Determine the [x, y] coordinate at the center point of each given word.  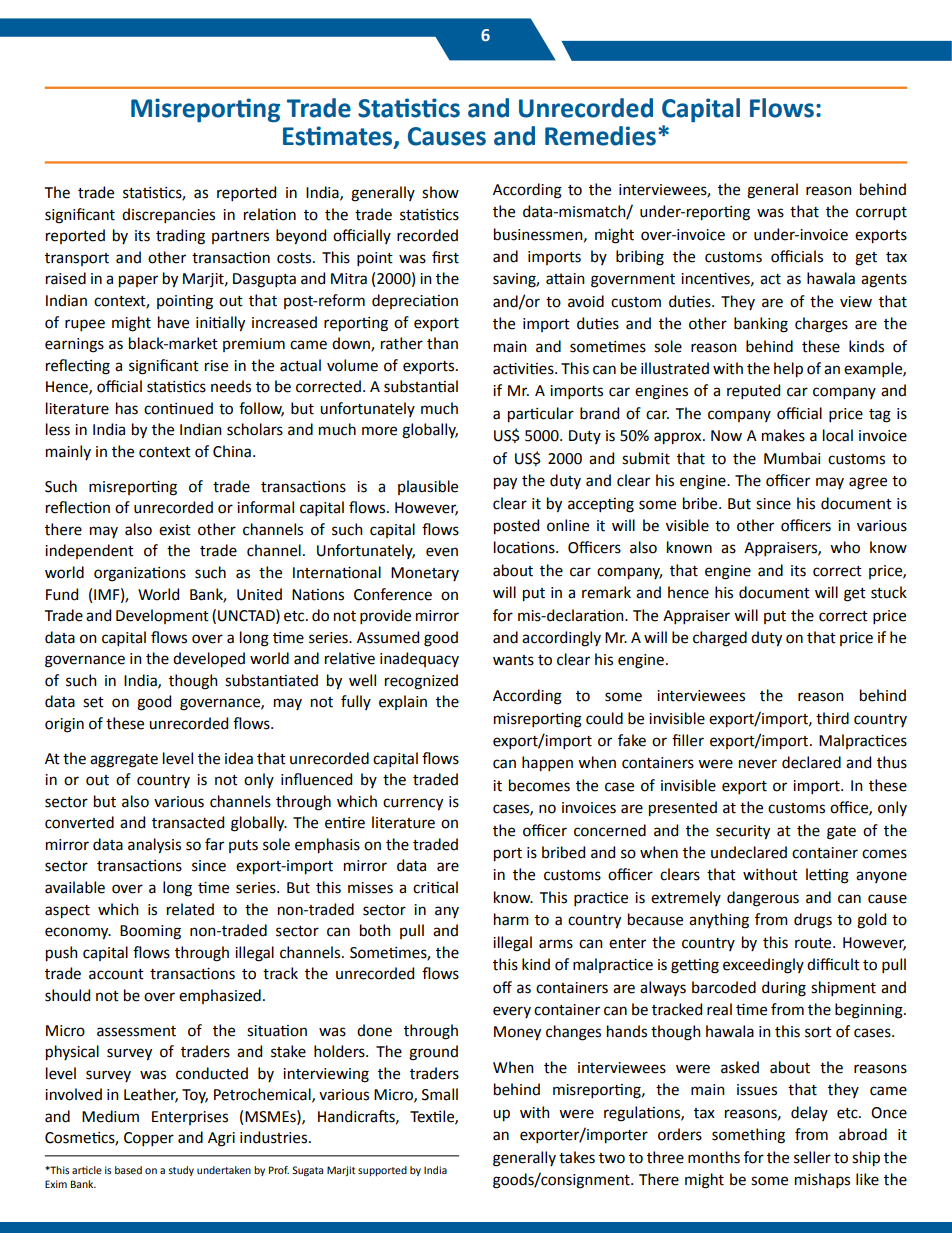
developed [209, 660]
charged [720, 639]
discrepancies [168, 215]
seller [812, 1157]
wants [513, 660]
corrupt [881, 213]
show [440, 192]
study [181, 1171]
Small [440, 1094]
